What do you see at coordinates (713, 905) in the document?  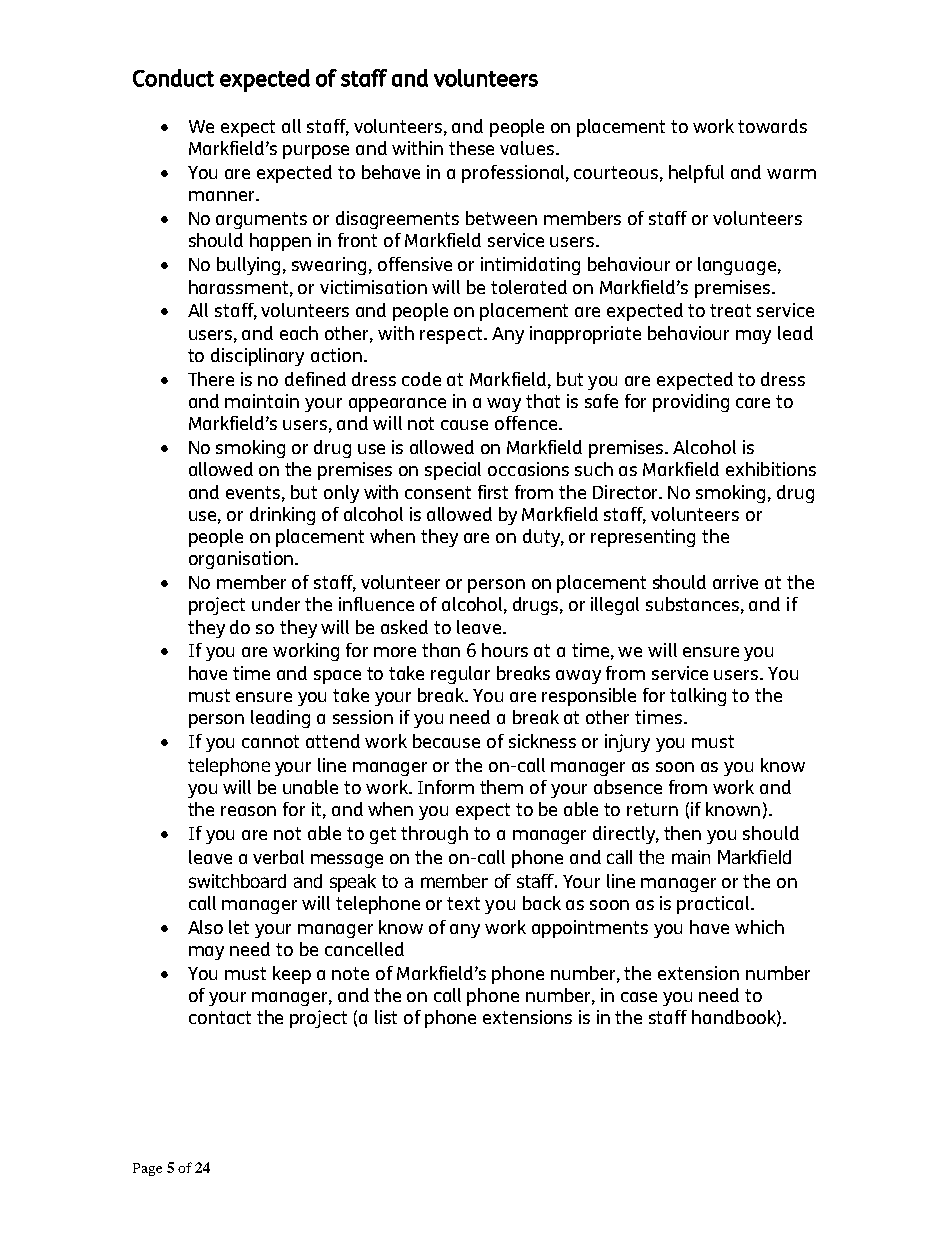 I see `practical` at bounding box center [713, 905].
